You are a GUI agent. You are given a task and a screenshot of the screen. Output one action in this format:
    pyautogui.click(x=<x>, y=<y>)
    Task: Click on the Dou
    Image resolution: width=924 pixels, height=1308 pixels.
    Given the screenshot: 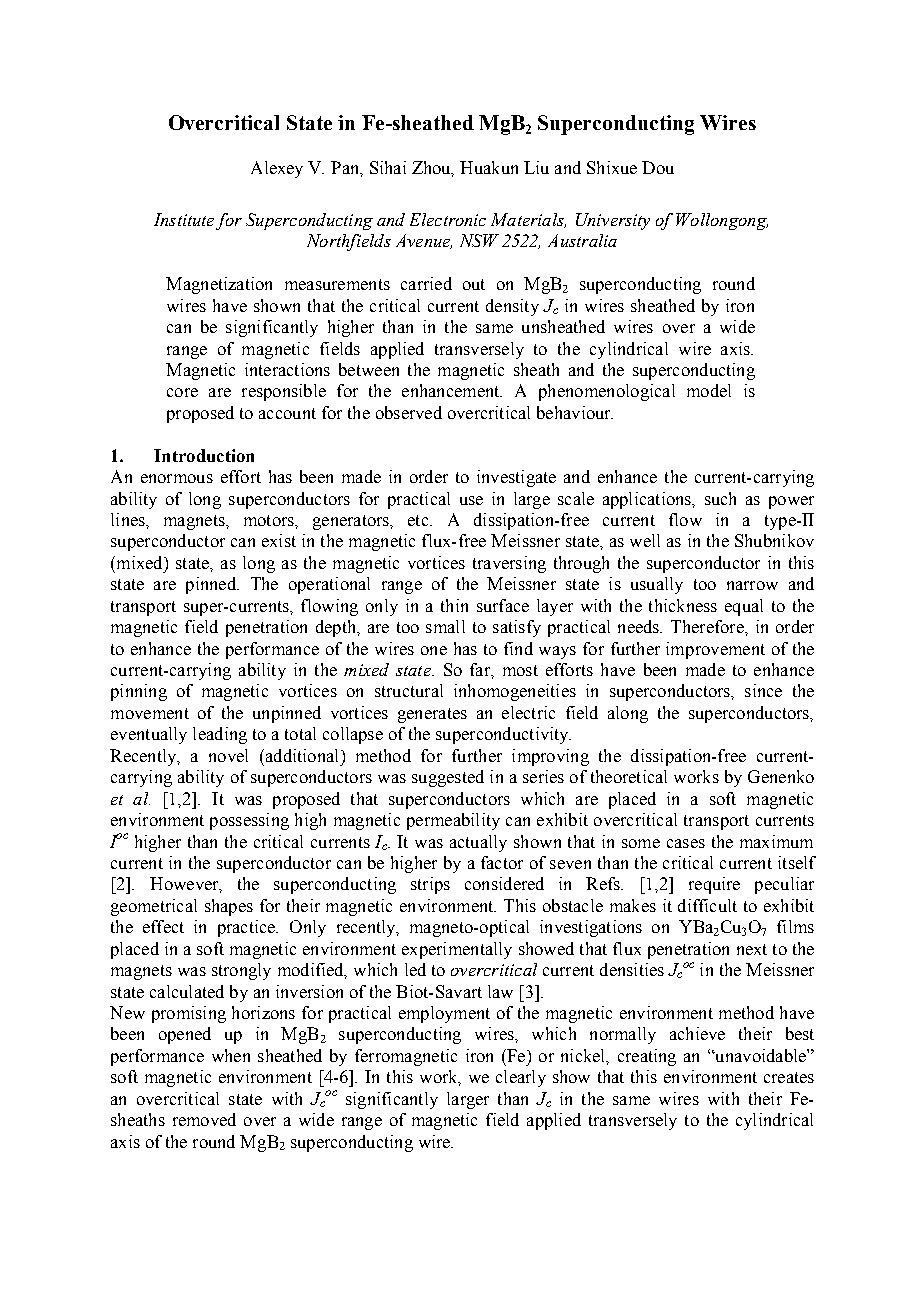 What is the action you would take?
    pyautogui.click(x=658, y=167)
